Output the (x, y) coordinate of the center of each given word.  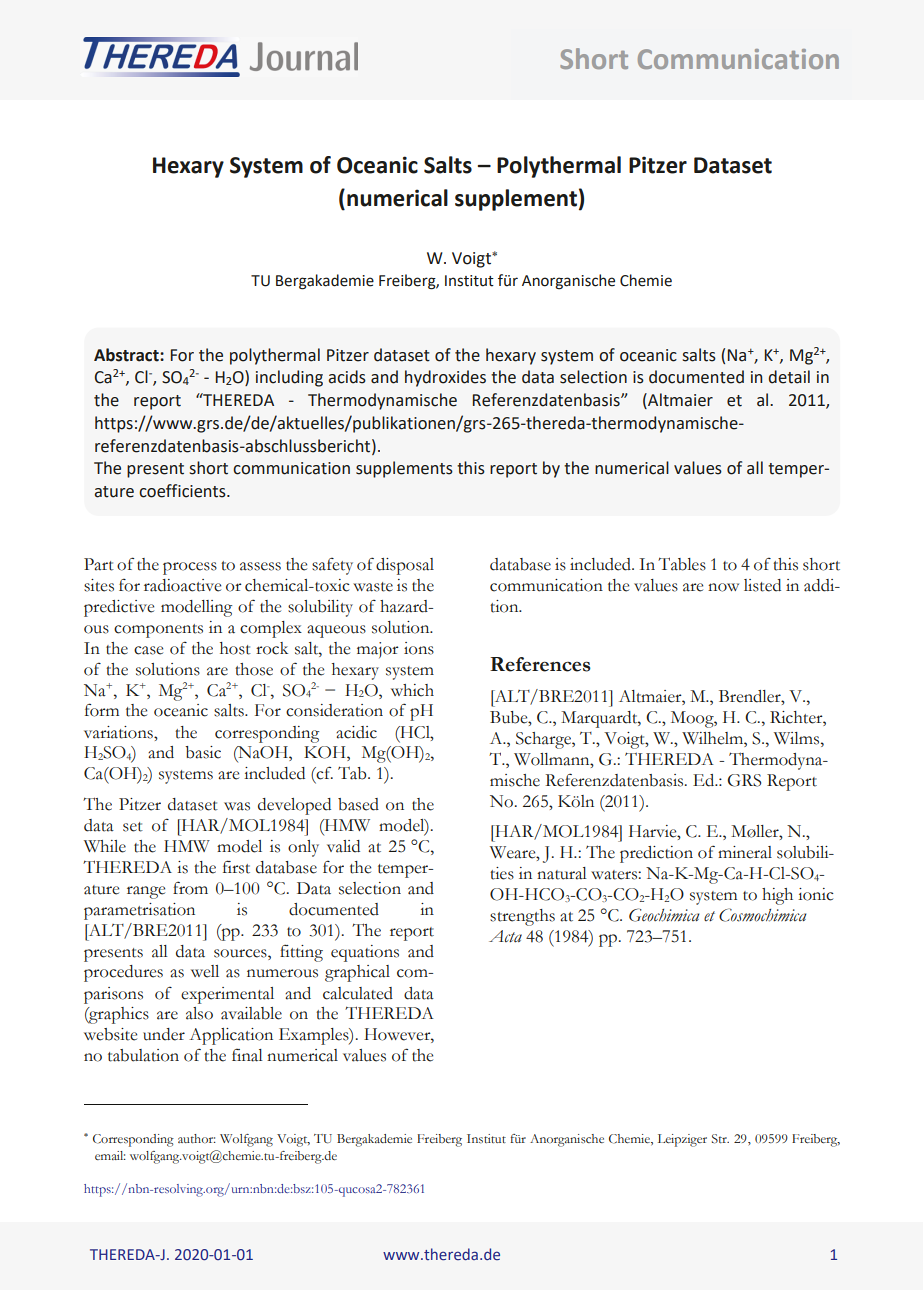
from (190, 888)
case (148, 650)
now (723, 587)
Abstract (127, 355)
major (378, 650)
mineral (745, 852)
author (197, 1138)
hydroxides (445, 378)
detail (789, 377)
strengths (522, 917)
